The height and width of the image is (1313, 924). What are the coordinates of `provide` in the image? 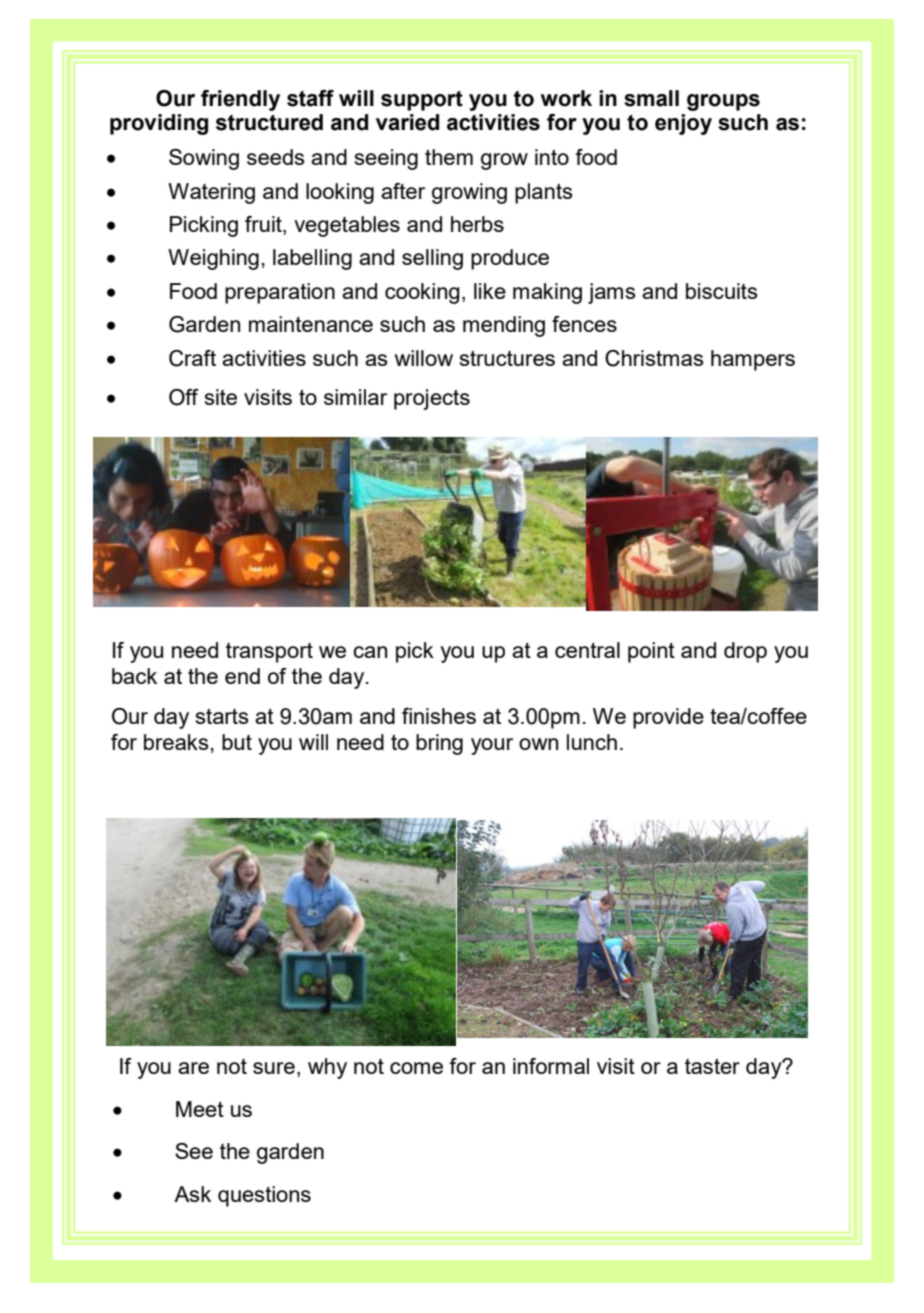 It's located at (668, 718).
